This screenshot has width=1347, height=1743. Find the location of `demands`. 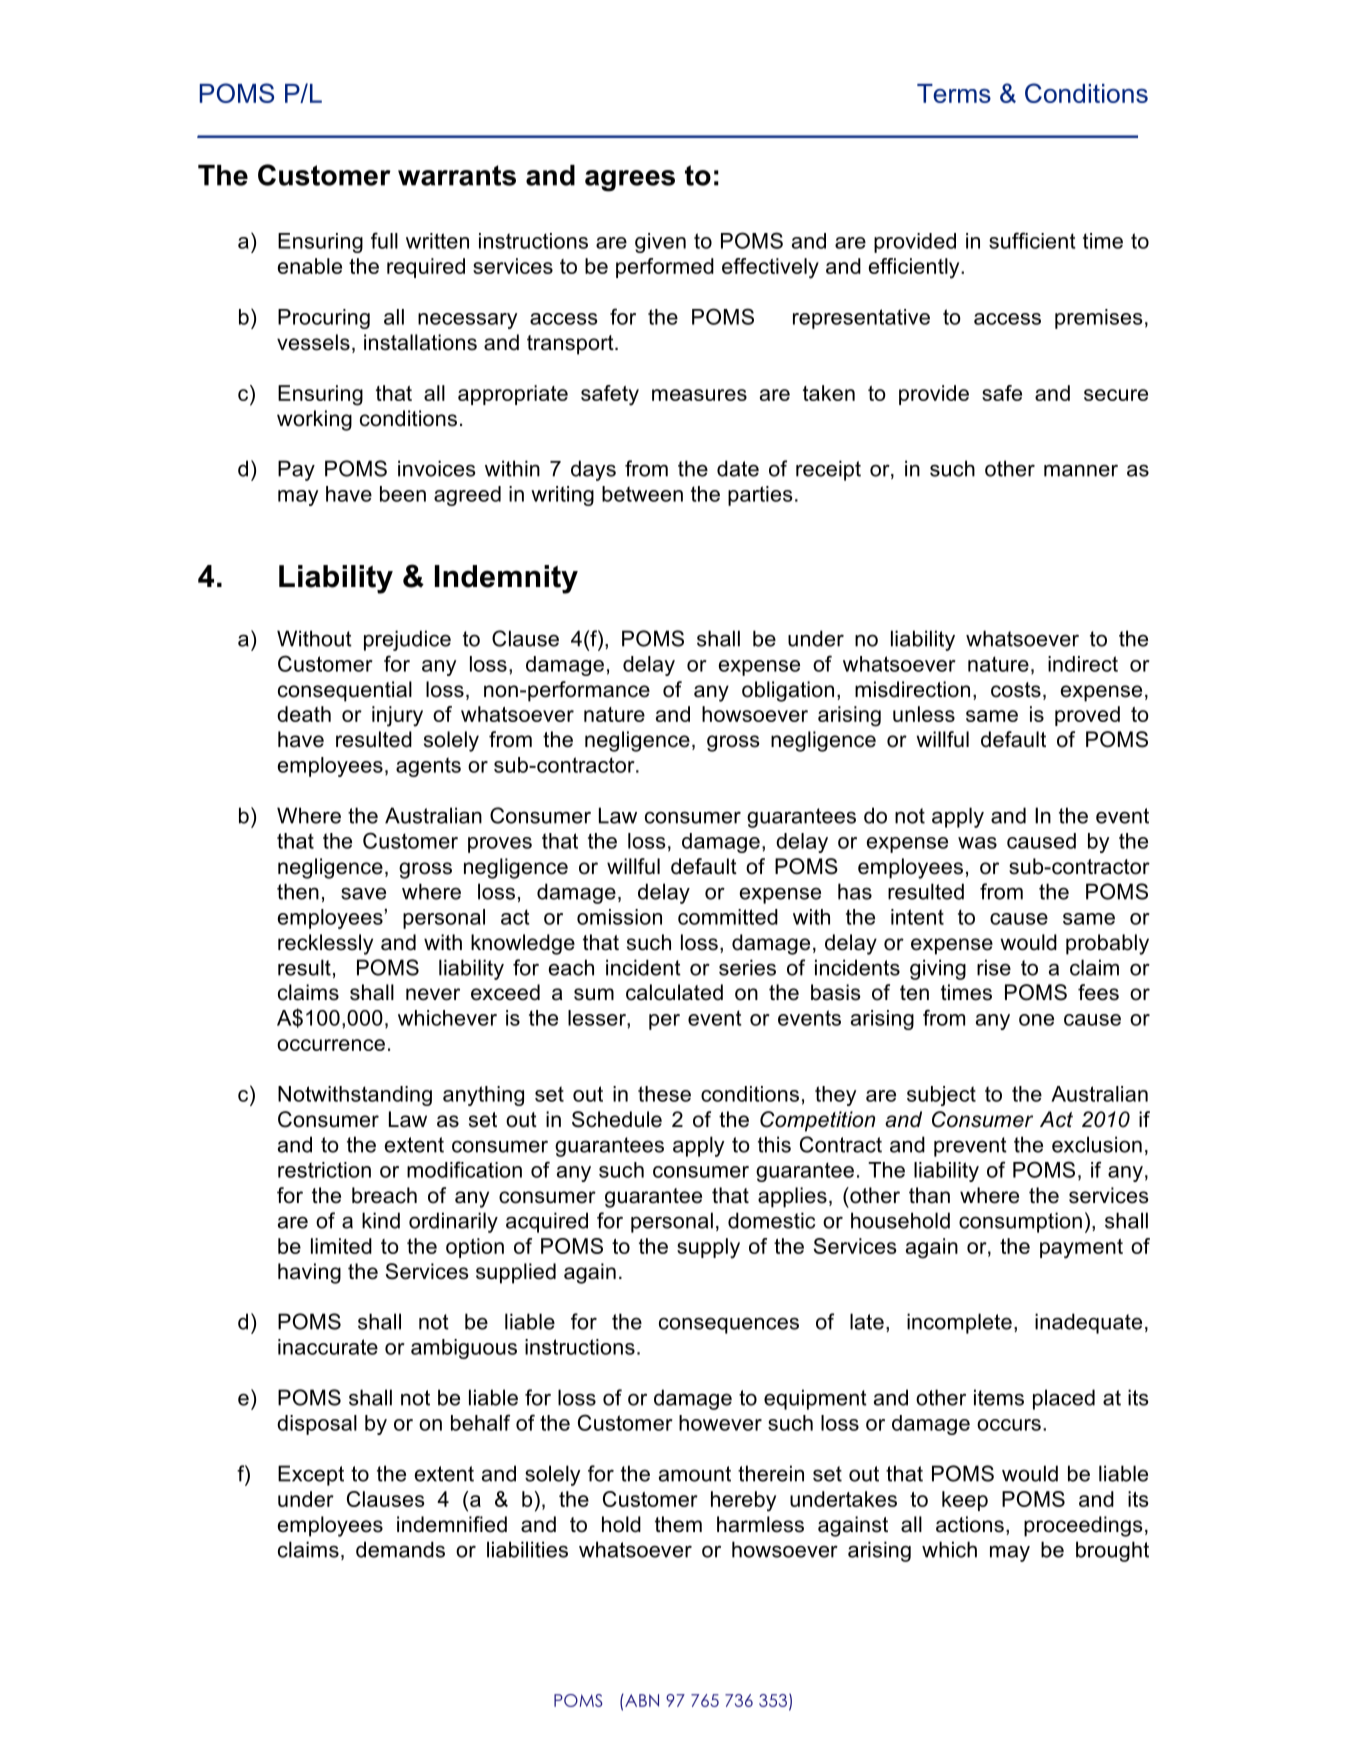

demands is located at coordinates (400, 1549).
